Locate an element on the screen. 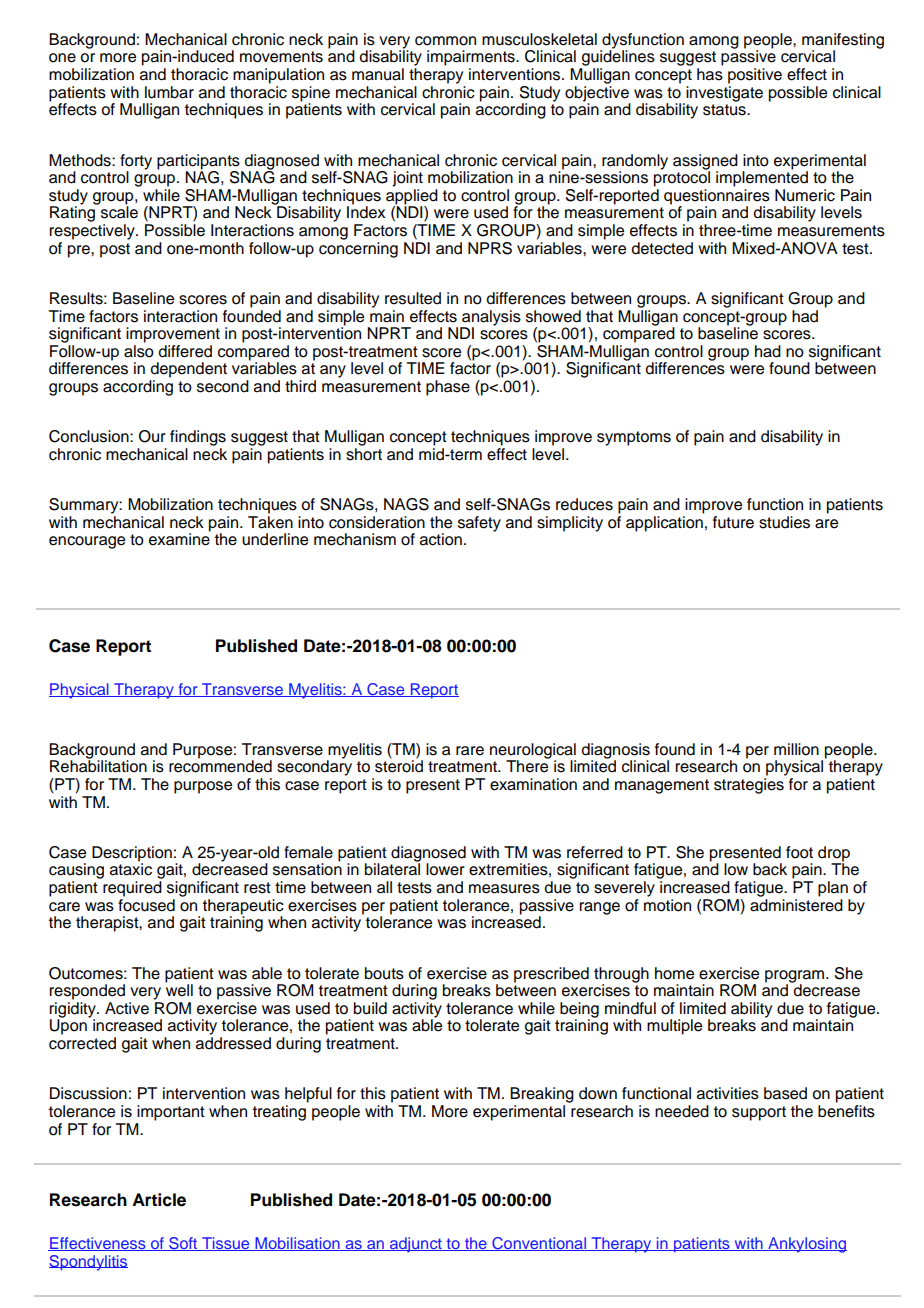  lumbar is located at coordinates (169, 92).
